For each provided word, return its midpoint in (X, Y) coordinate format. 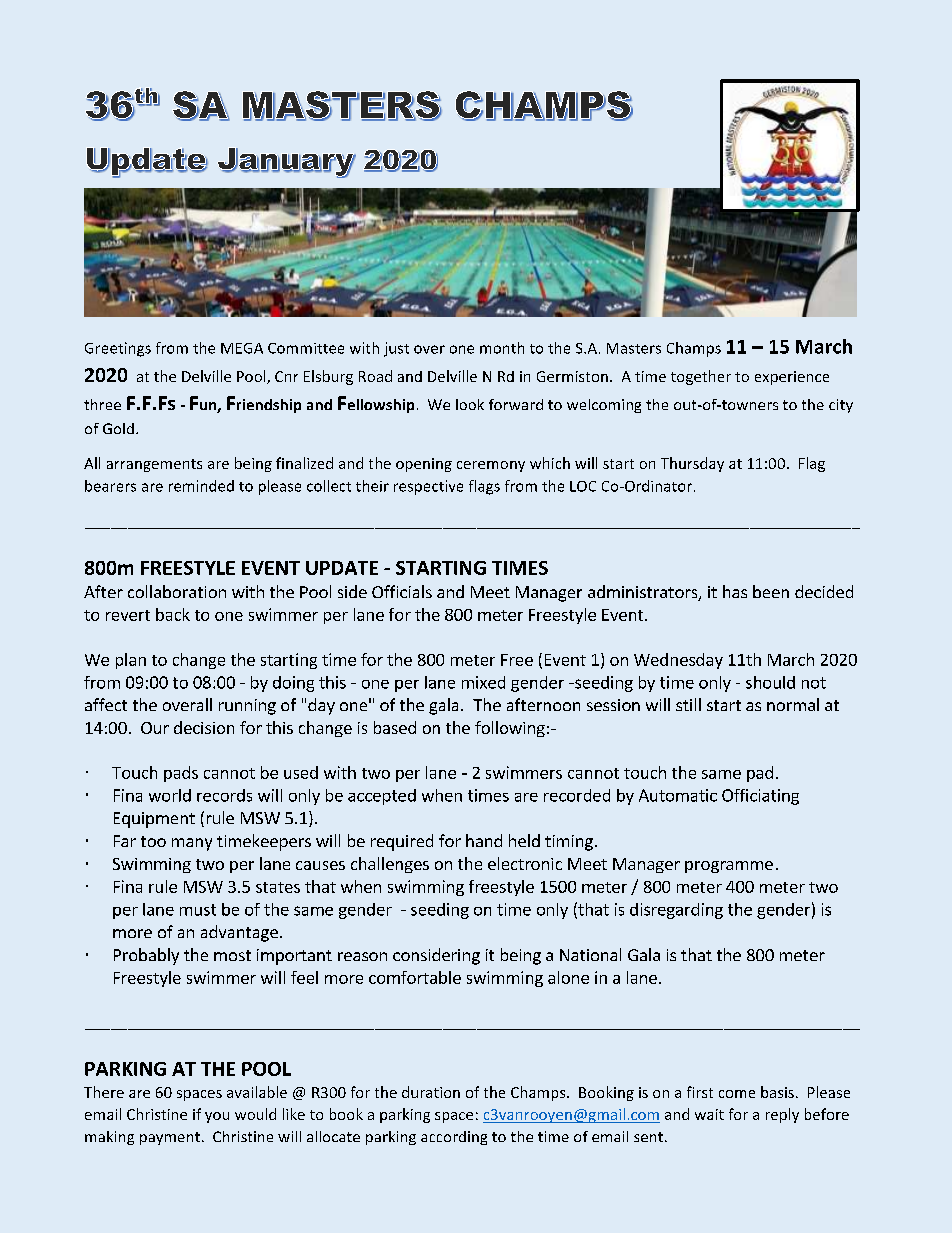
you (217, 1117)
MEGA (242, 348)
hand (484, 840)
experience (792, 378)
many (192, 844)
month (502, 348)
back (173, 614)
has (735, 591)
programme (729, 867)
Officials (402, 591)
